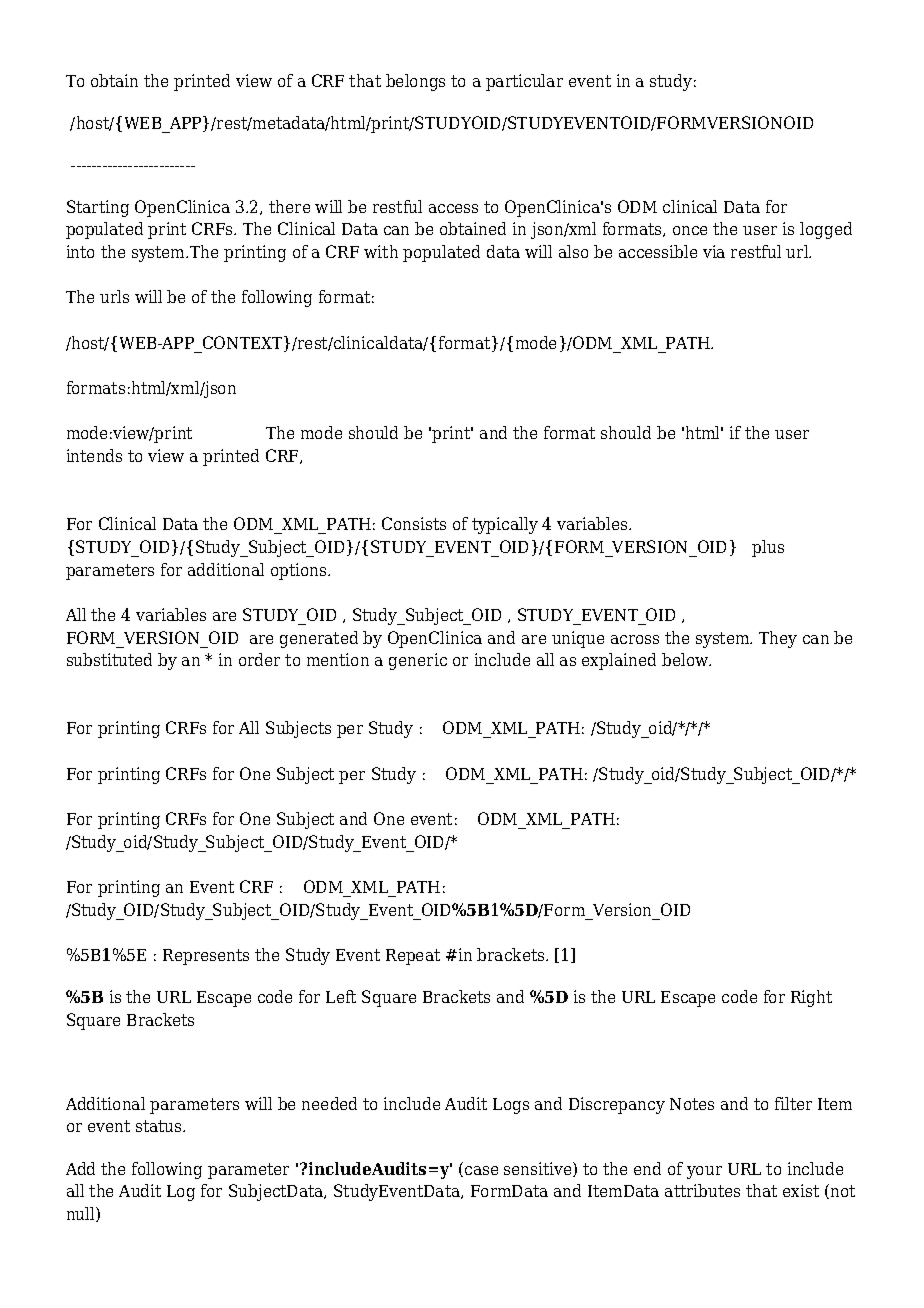 This image has width=924, height=1308. What do you see at coordinates (109, 659) in the image?
I see `substituted` at bounding box center [109, 659].
